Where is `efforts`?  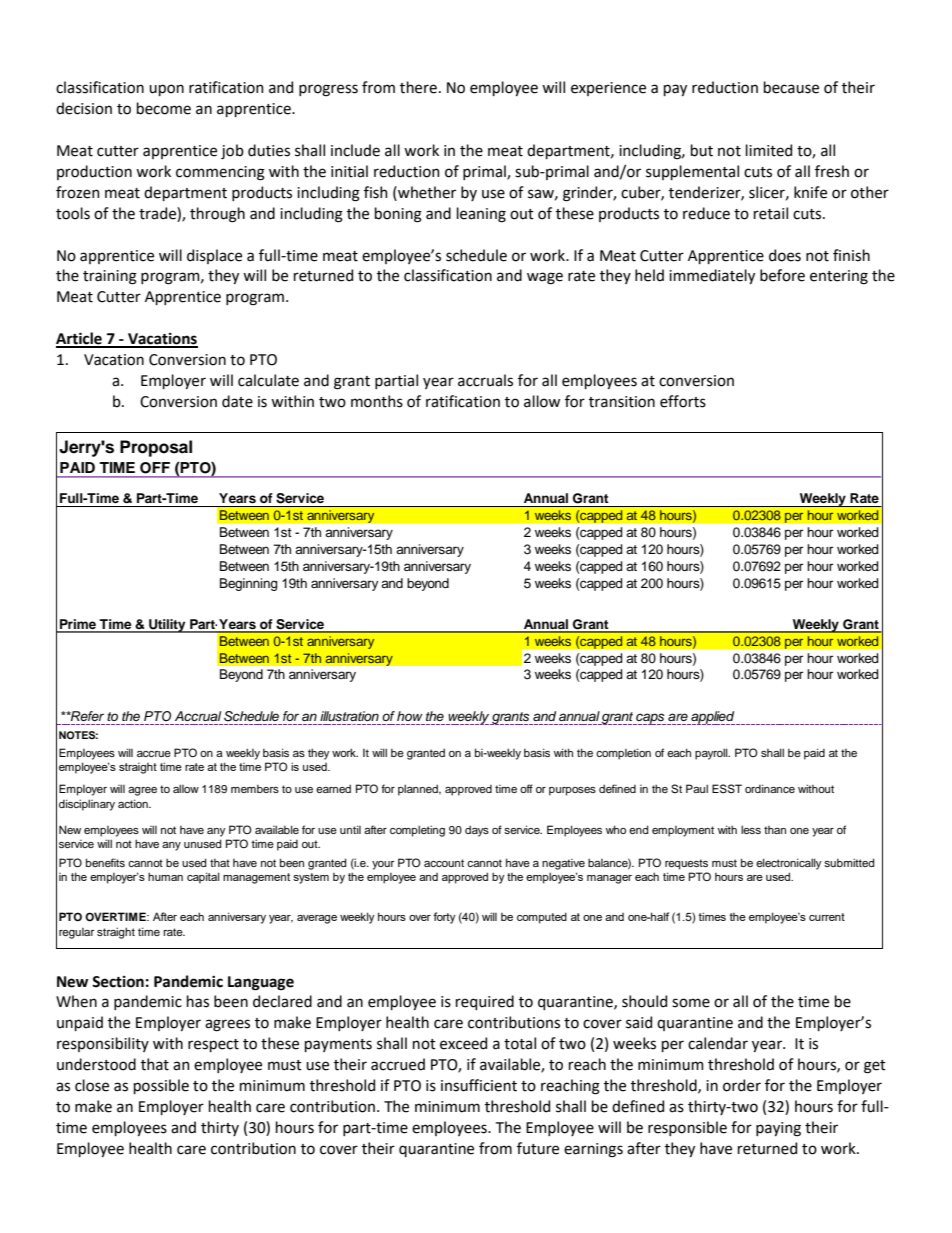 efforts is located at coordinates (683, 401).
